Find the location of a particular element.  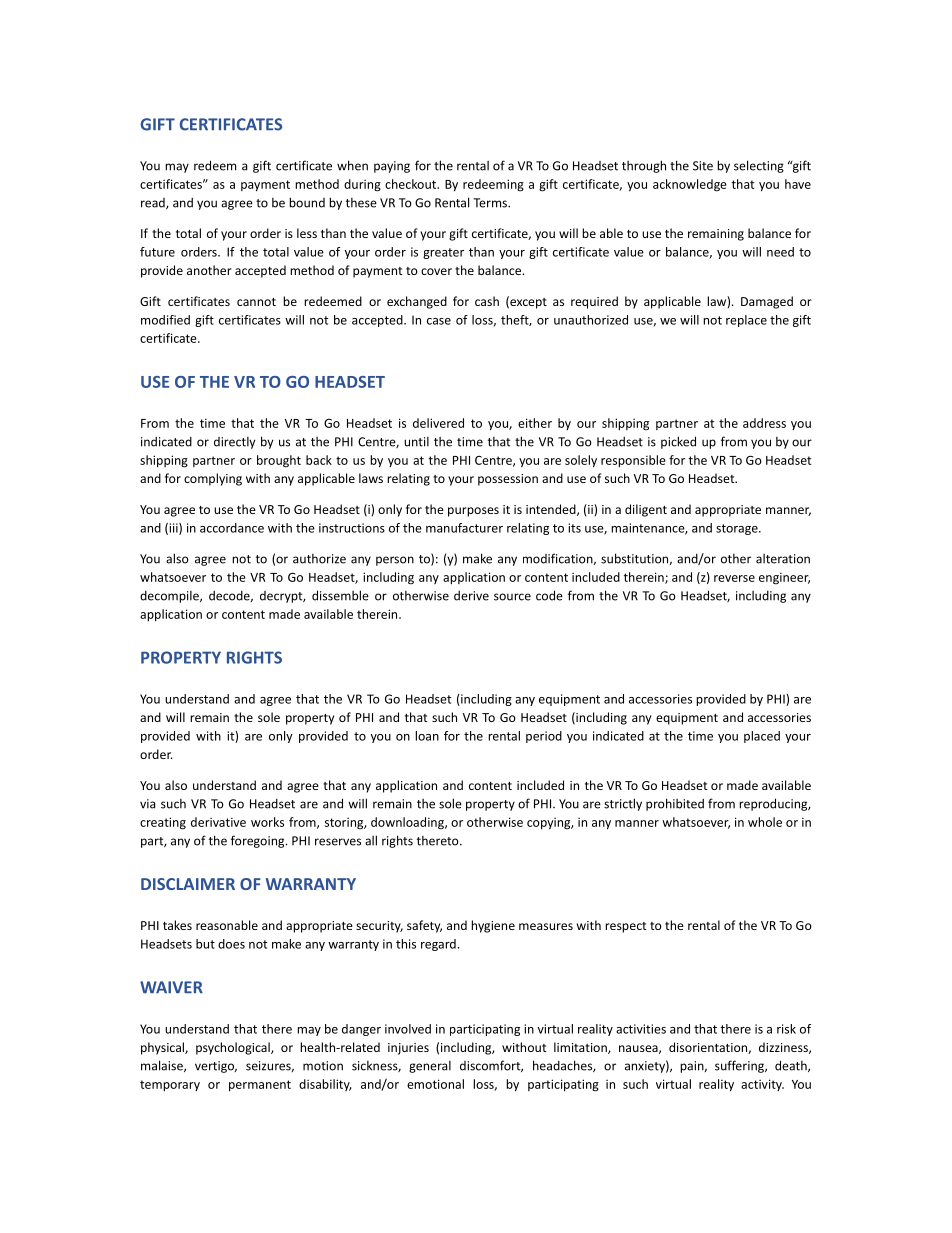

accordance is located at coordinates (232, 528).
